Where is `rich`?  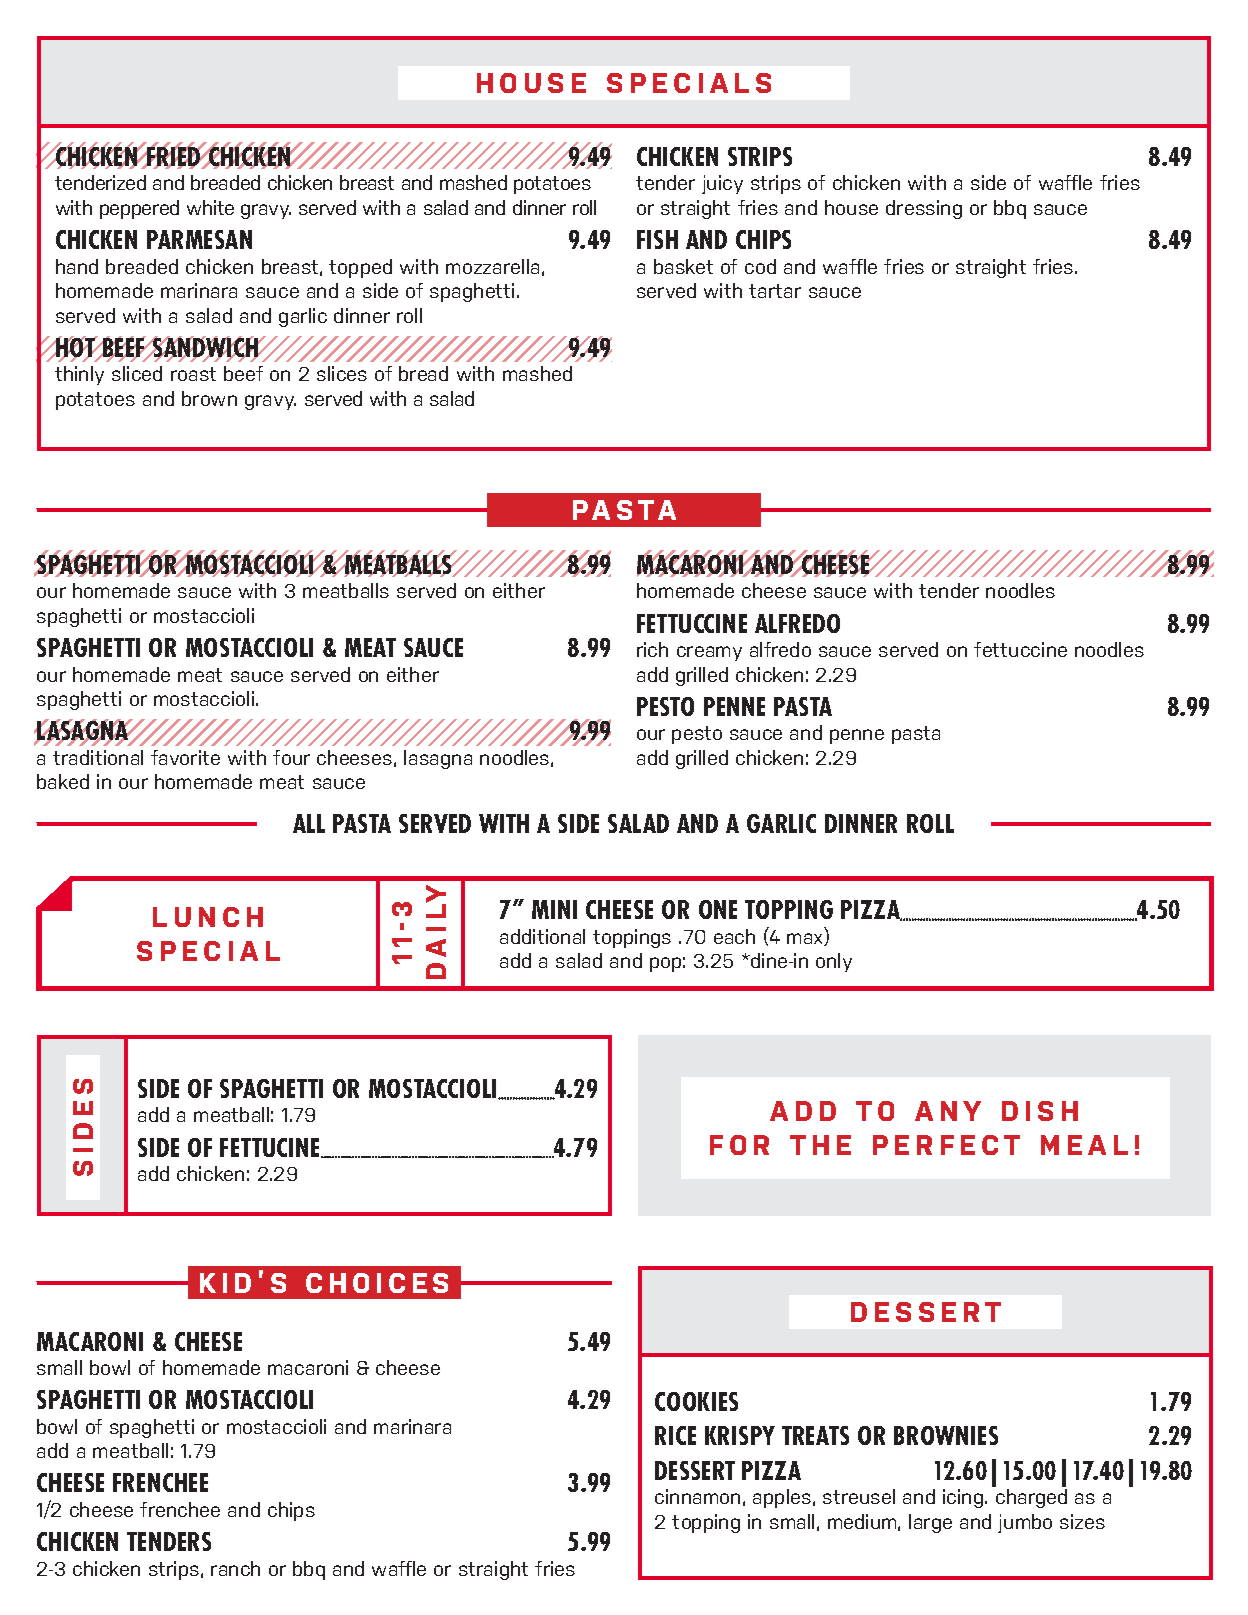 rich is located at coordinates (652, 649).
